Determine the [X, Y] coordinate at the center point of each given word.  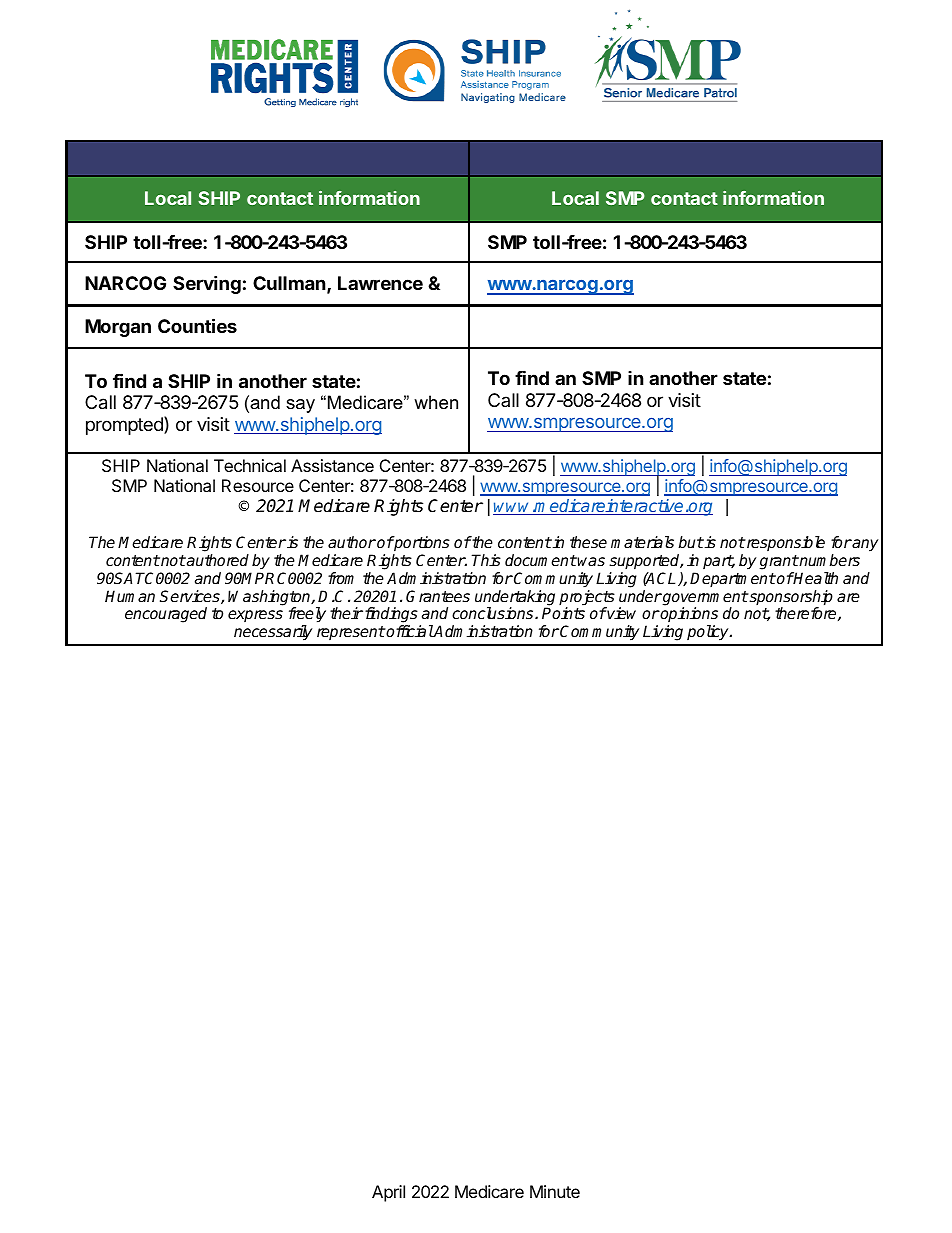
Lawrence [380, 283]
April [388, 1193]
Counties [197, 325]
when [436, 402]
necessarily [273, 633]
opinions [688, 616]
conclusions [494, 613]
